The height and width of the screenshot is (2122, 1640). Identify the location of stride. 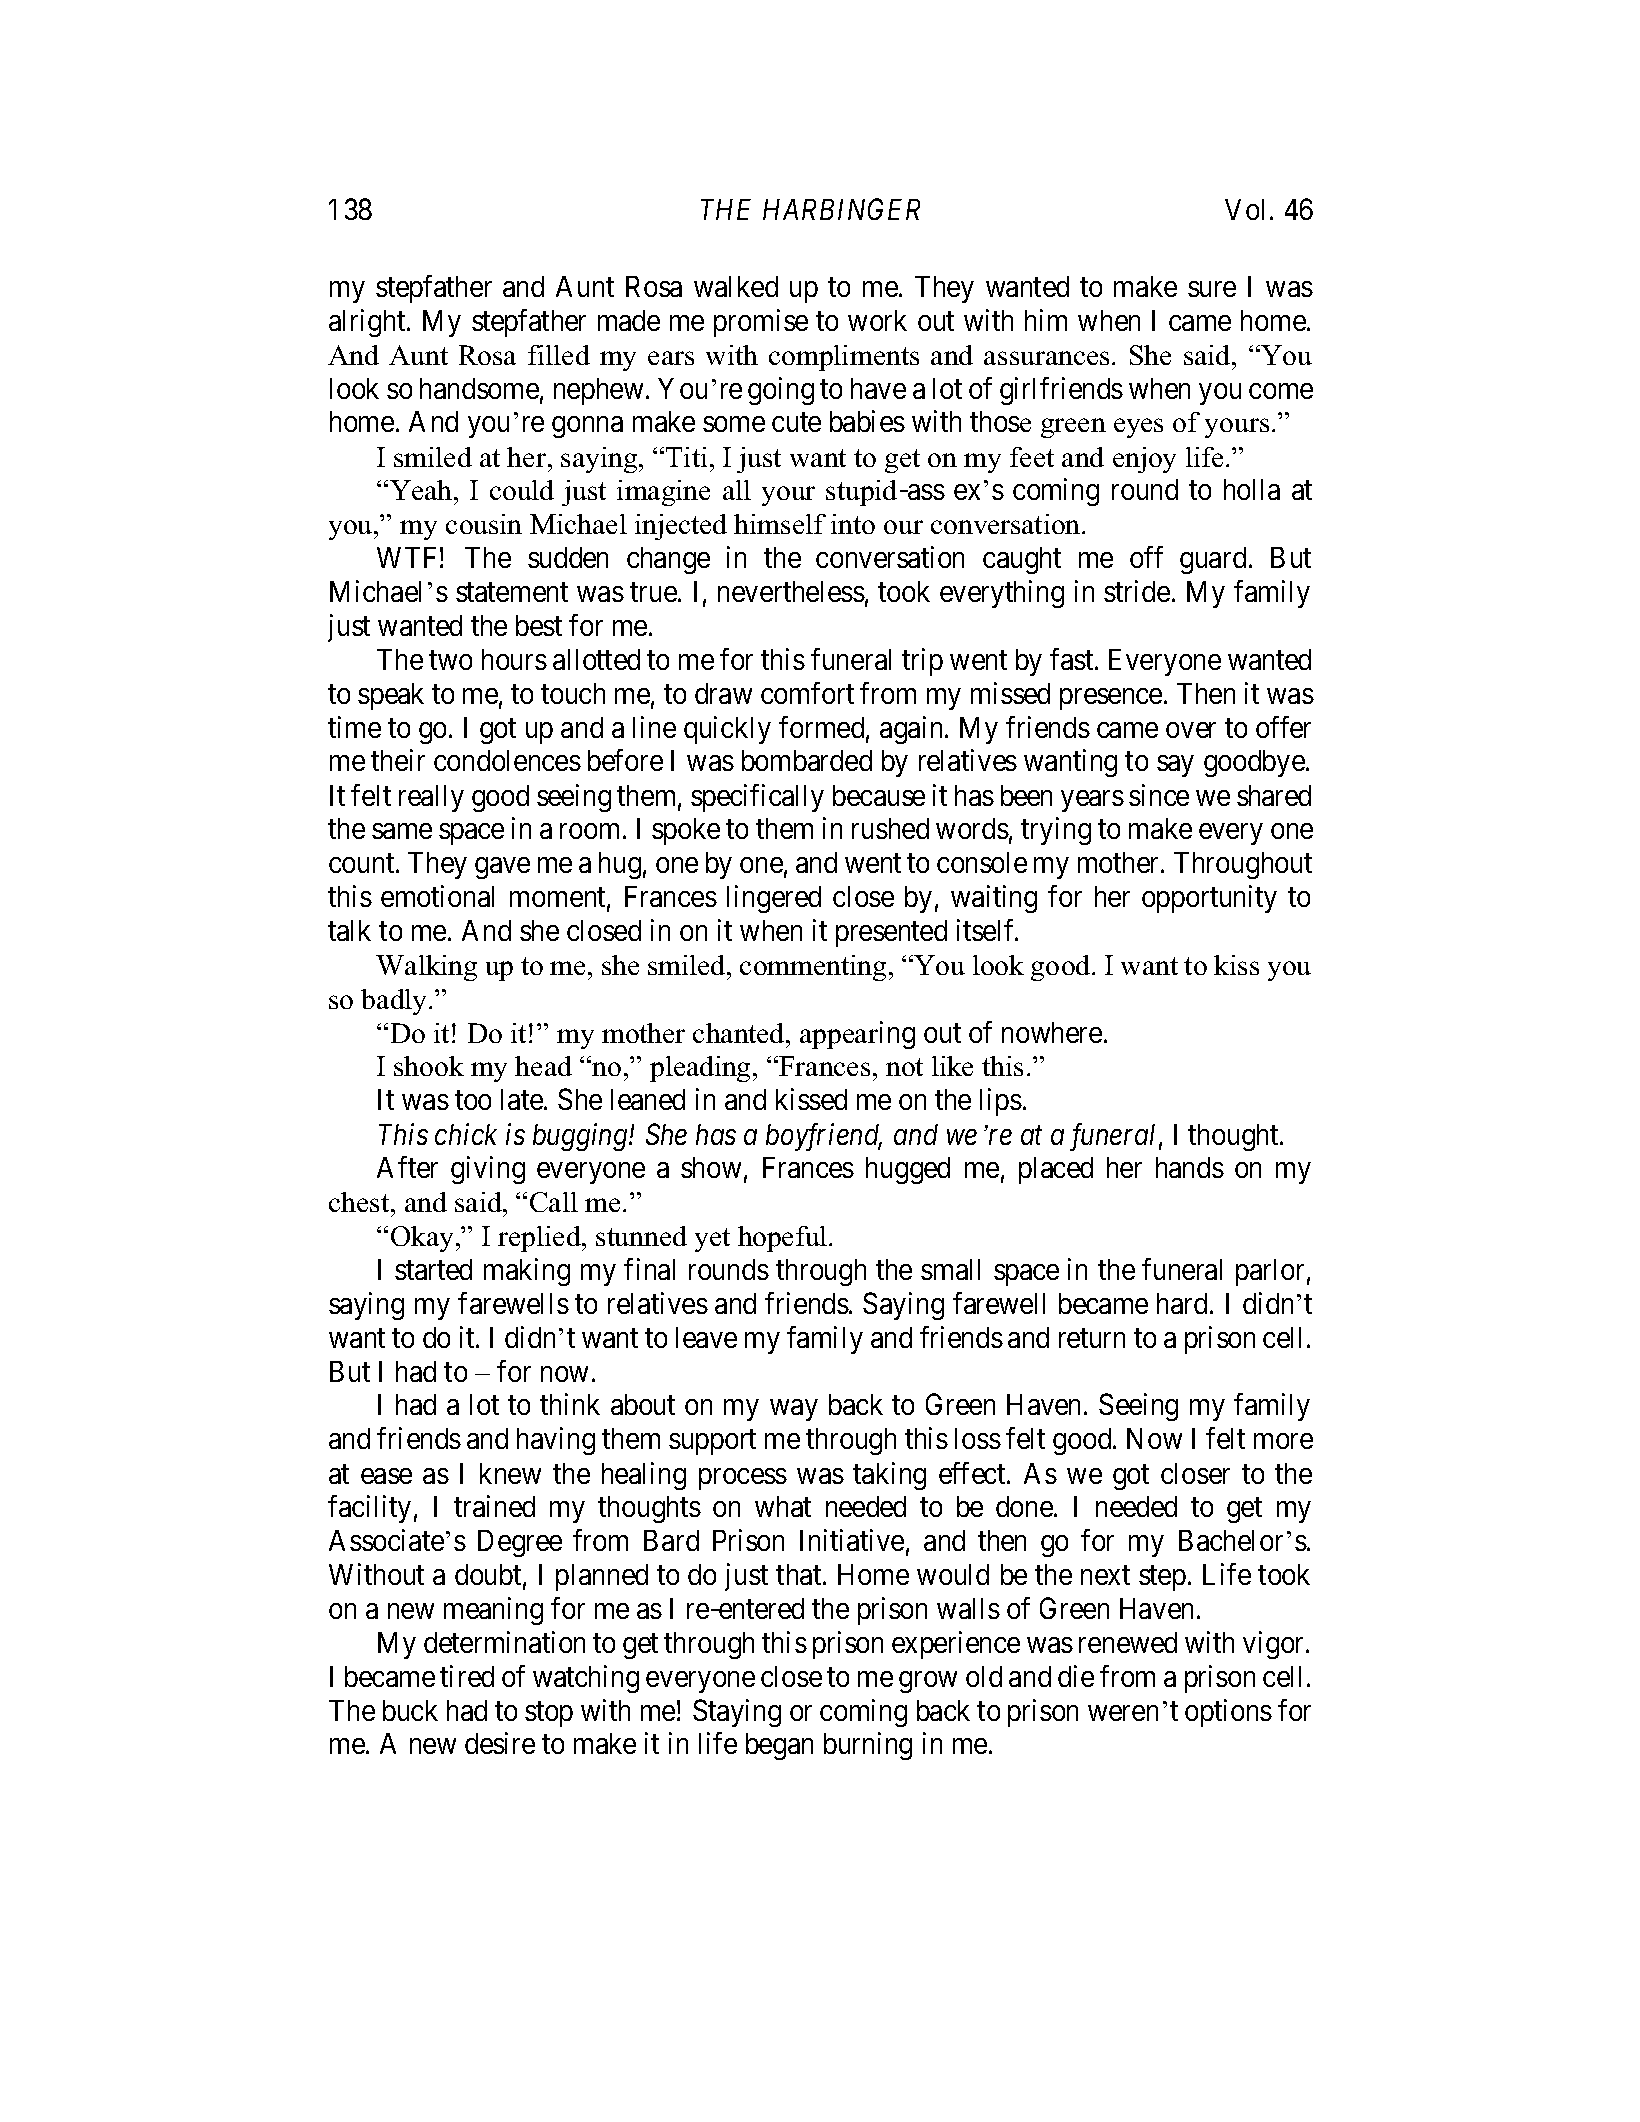
(1137, 591).
